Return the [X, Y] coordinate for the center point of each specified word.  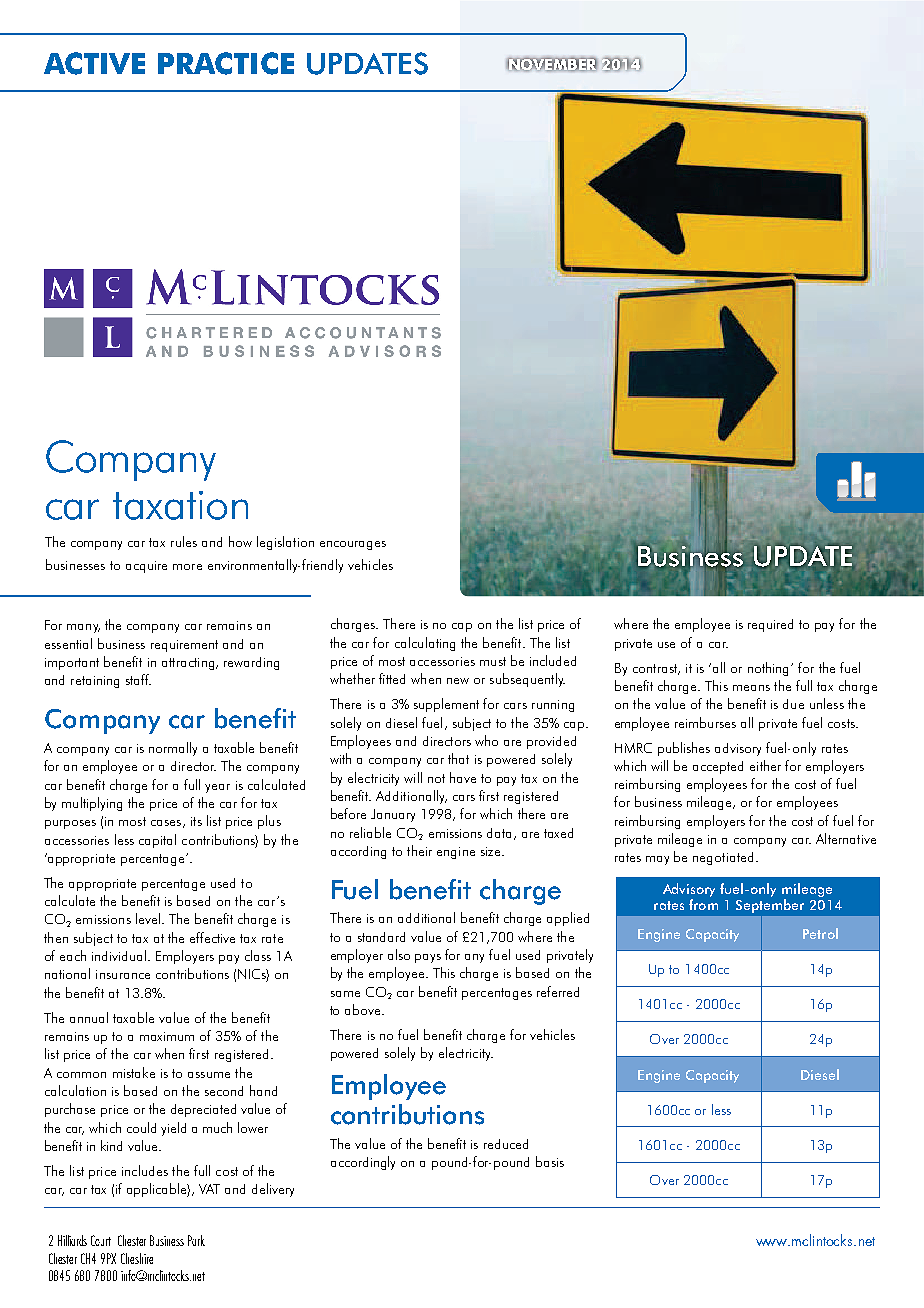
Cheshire [137, 1258]
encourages [353, 545]
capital [157, 841]
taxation [180, 505]
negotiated [723, 858]
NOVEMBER [552, 64]
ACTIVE [94, 63]
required [770, 625]
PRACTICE [226, 63]
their [419, 850]
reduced [506, 1144]
